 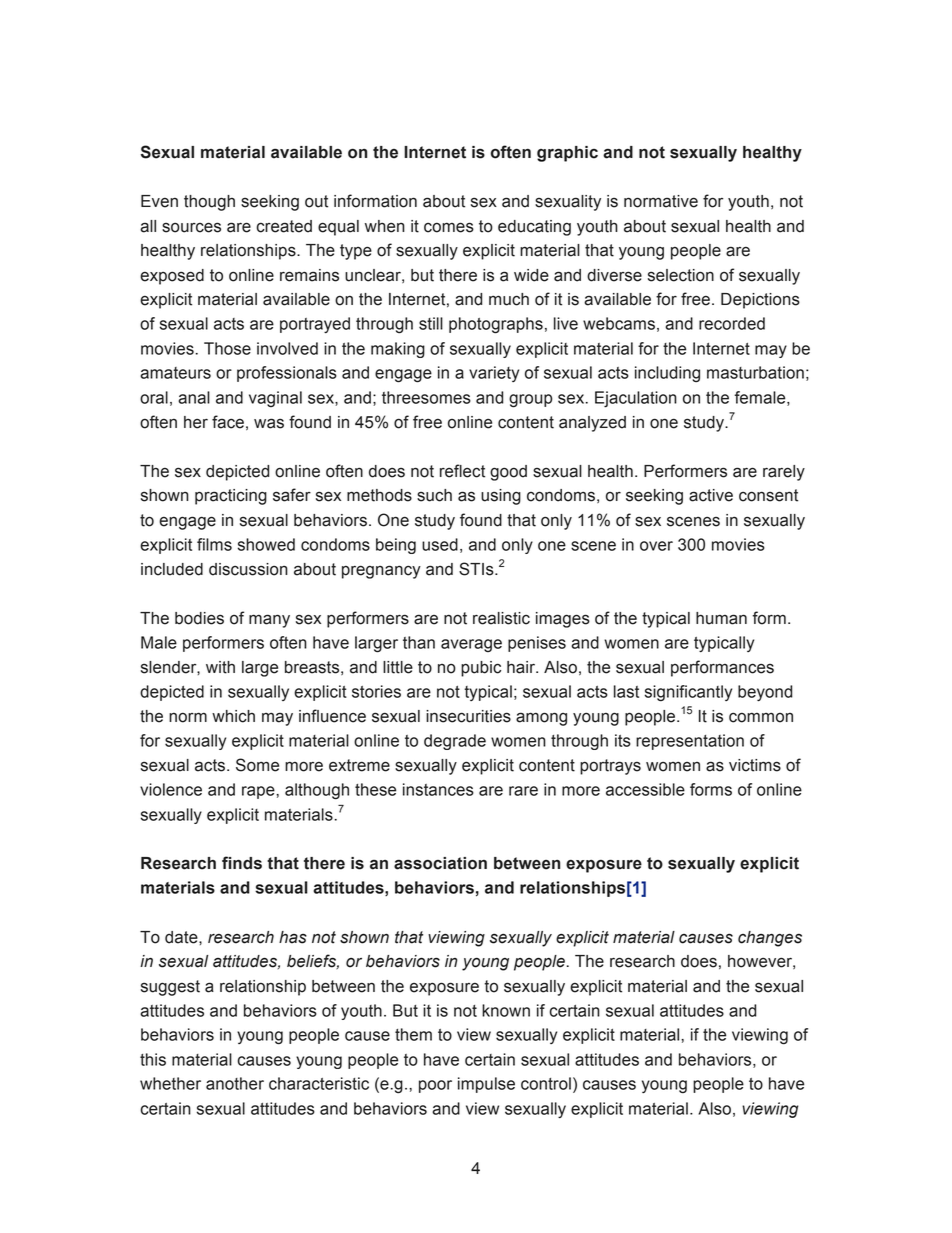 I want to click on association, so click(x=440, y=863).
